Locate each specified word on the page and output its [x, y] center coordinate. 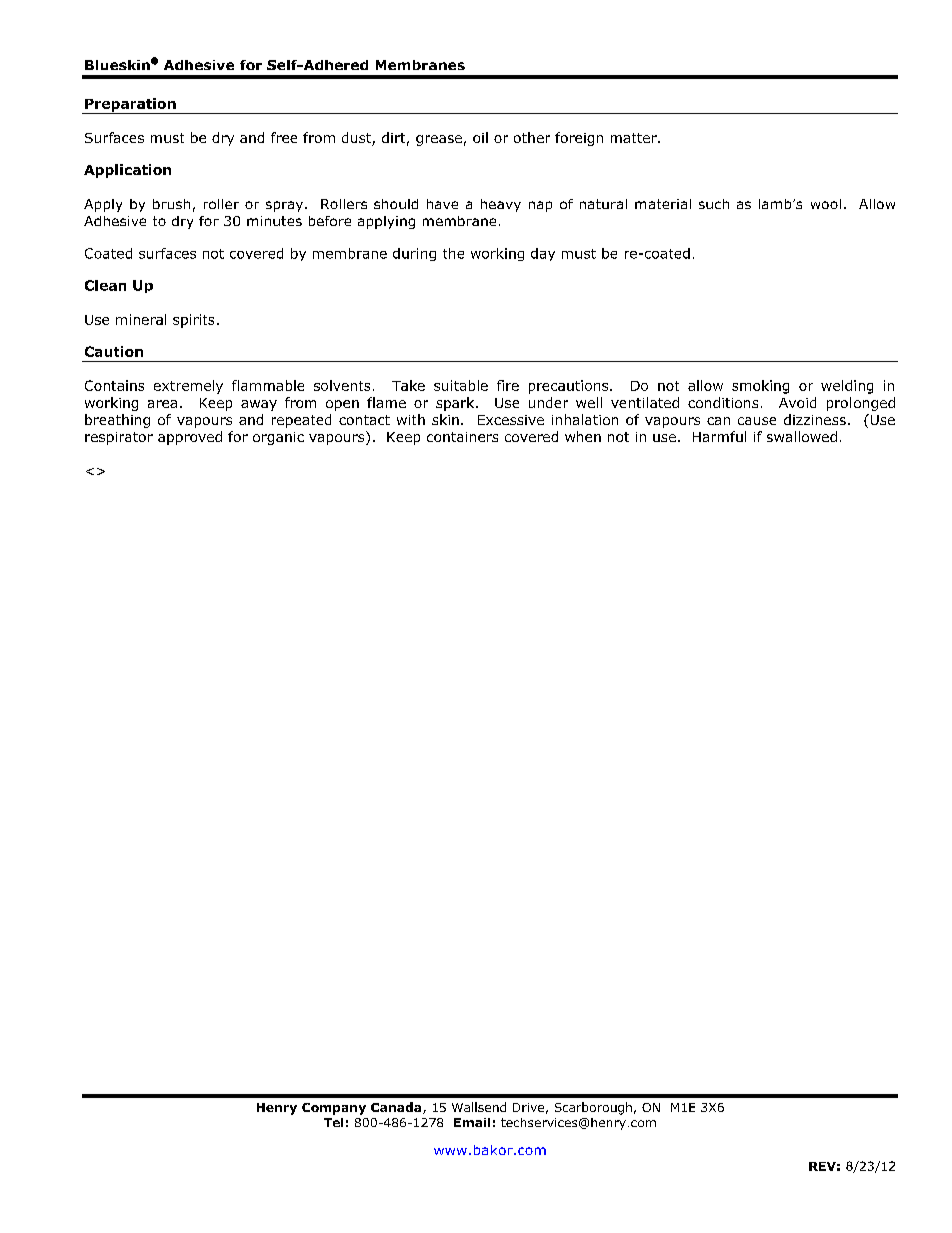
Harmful [719, 436]
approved [190, 438]
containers [462, 437]
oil [480, 137]
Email [472, 1122]
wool [826, 204]
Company [334, 1109]
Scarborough [593, 1108]
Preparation [130, 106]
